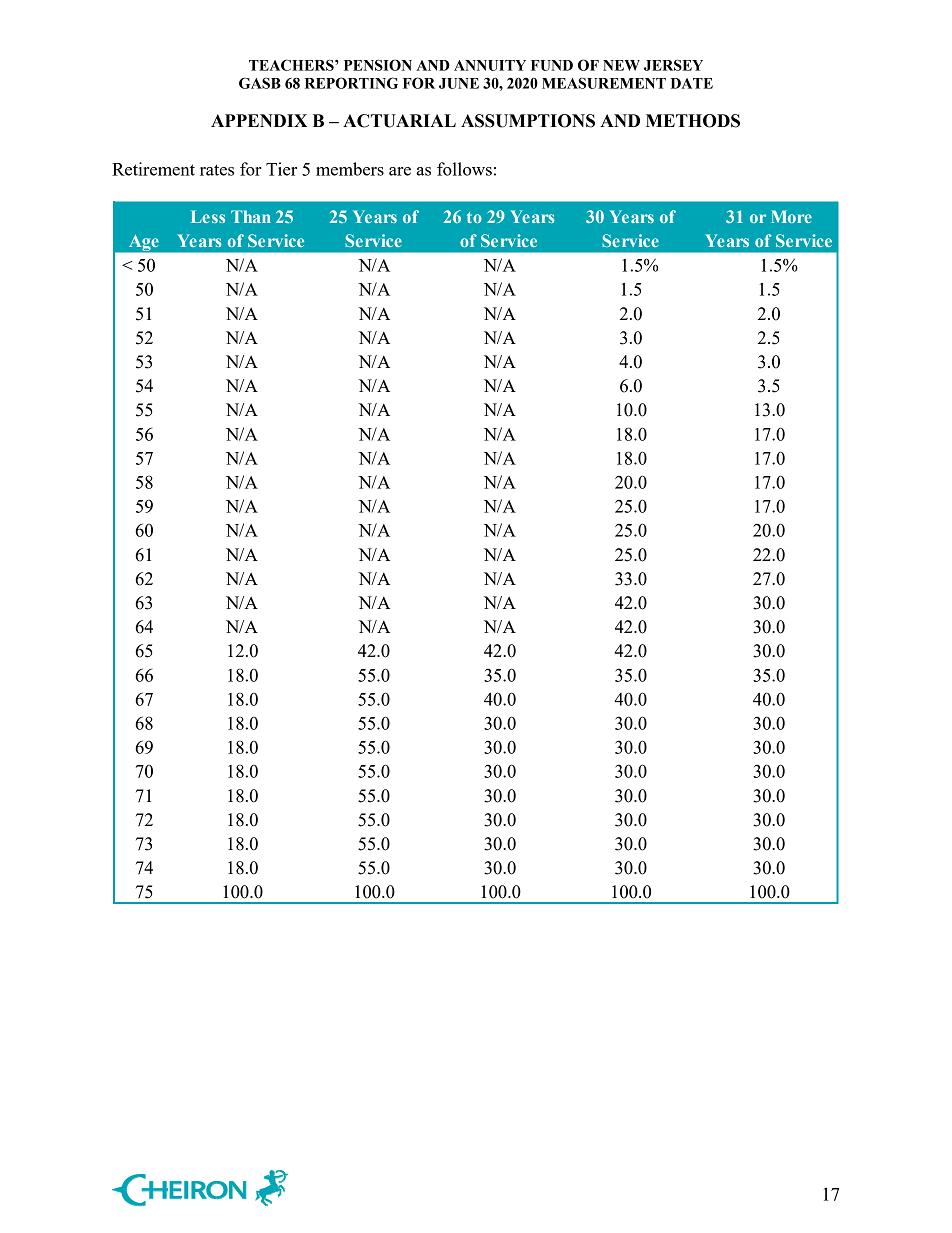  I want to click on ASSUMPTIONS, so click(528, 121).
